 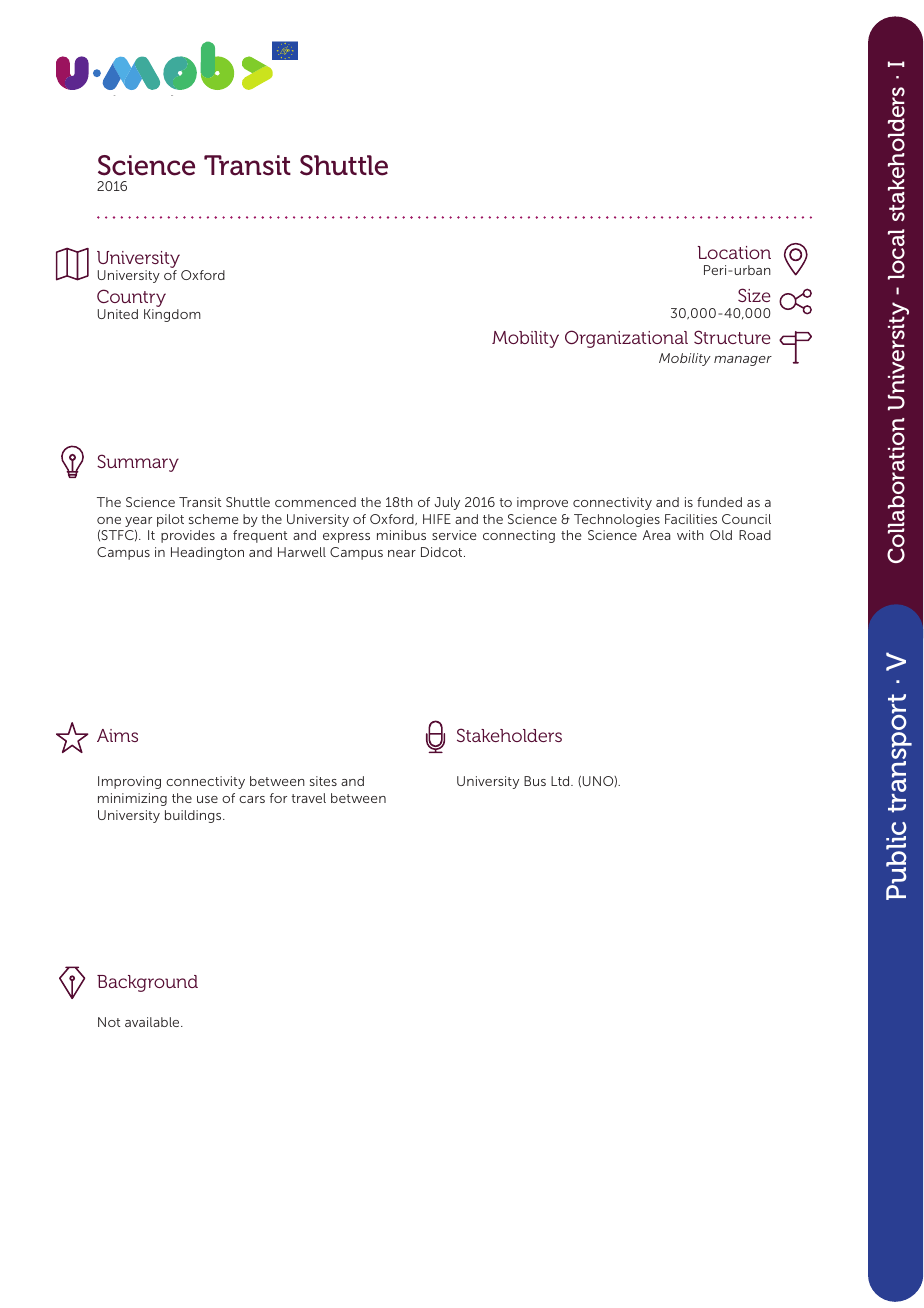 I want to click on cars, so click(x=252, y=799).
